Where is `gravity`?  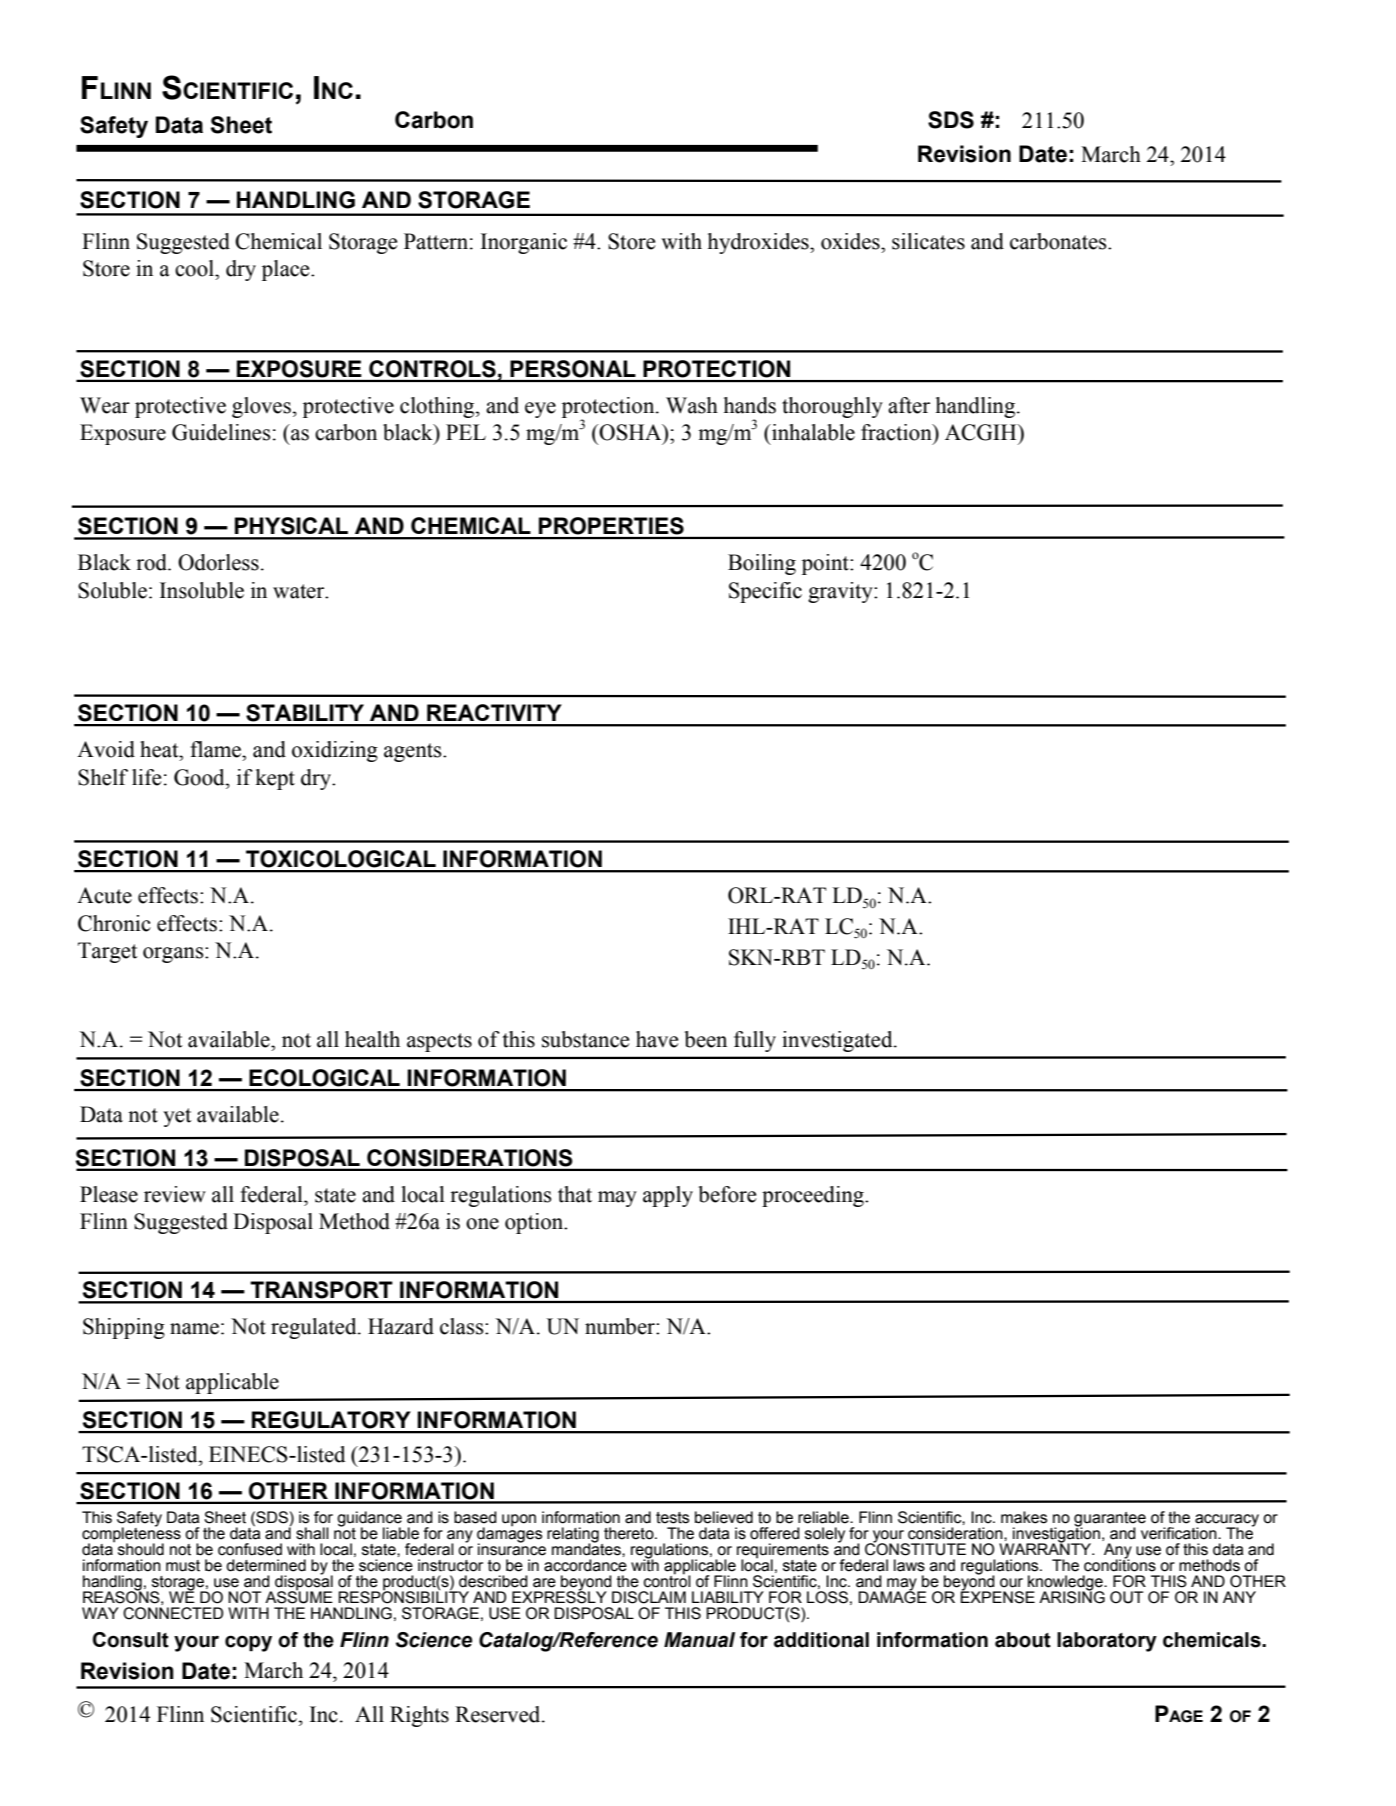
gravity is located at coordinates (841, 592).
